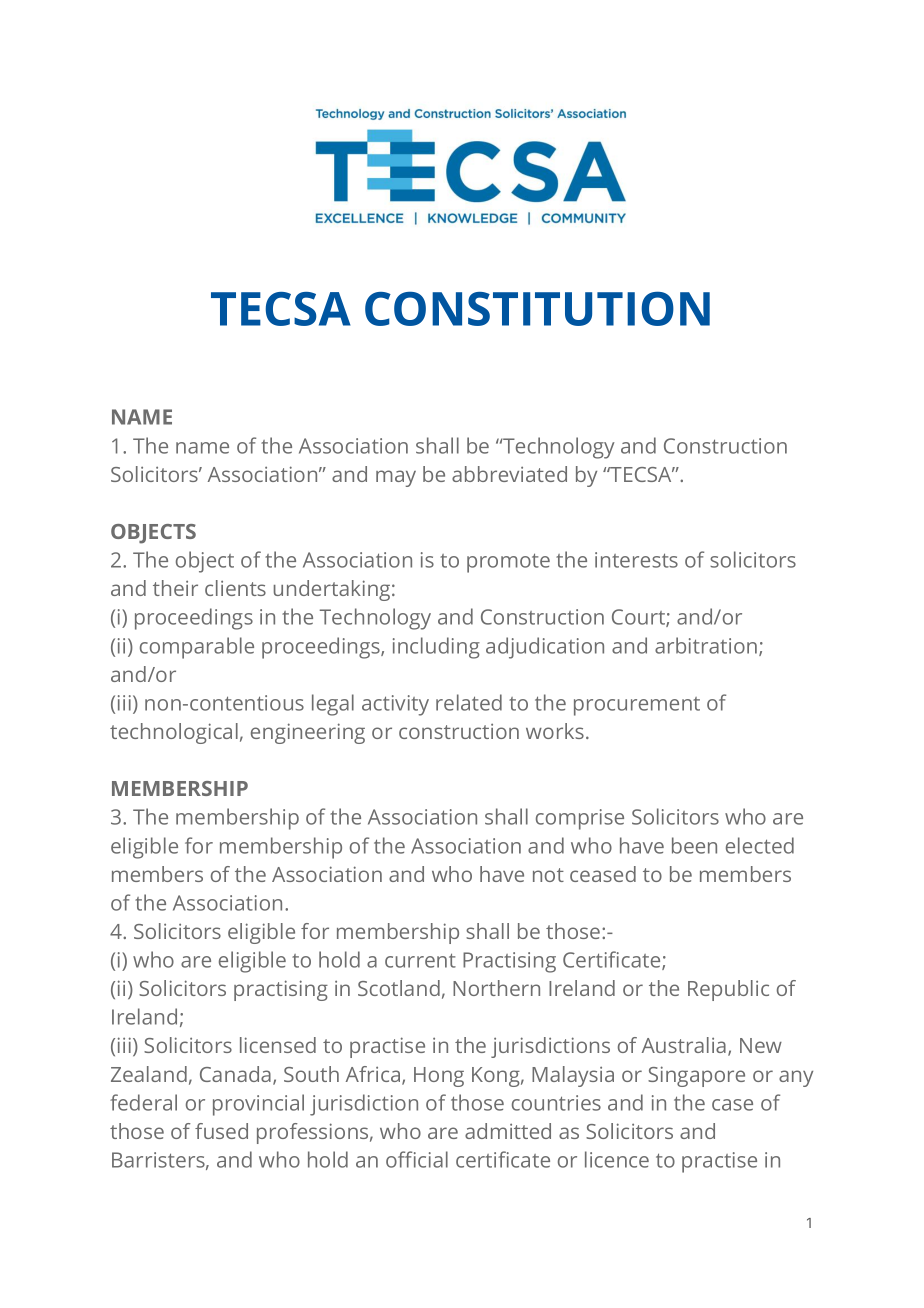 This document has height=1308, width=924. Describe the element at coordinates (235, 588) in the document. I see `clients` at that location.
